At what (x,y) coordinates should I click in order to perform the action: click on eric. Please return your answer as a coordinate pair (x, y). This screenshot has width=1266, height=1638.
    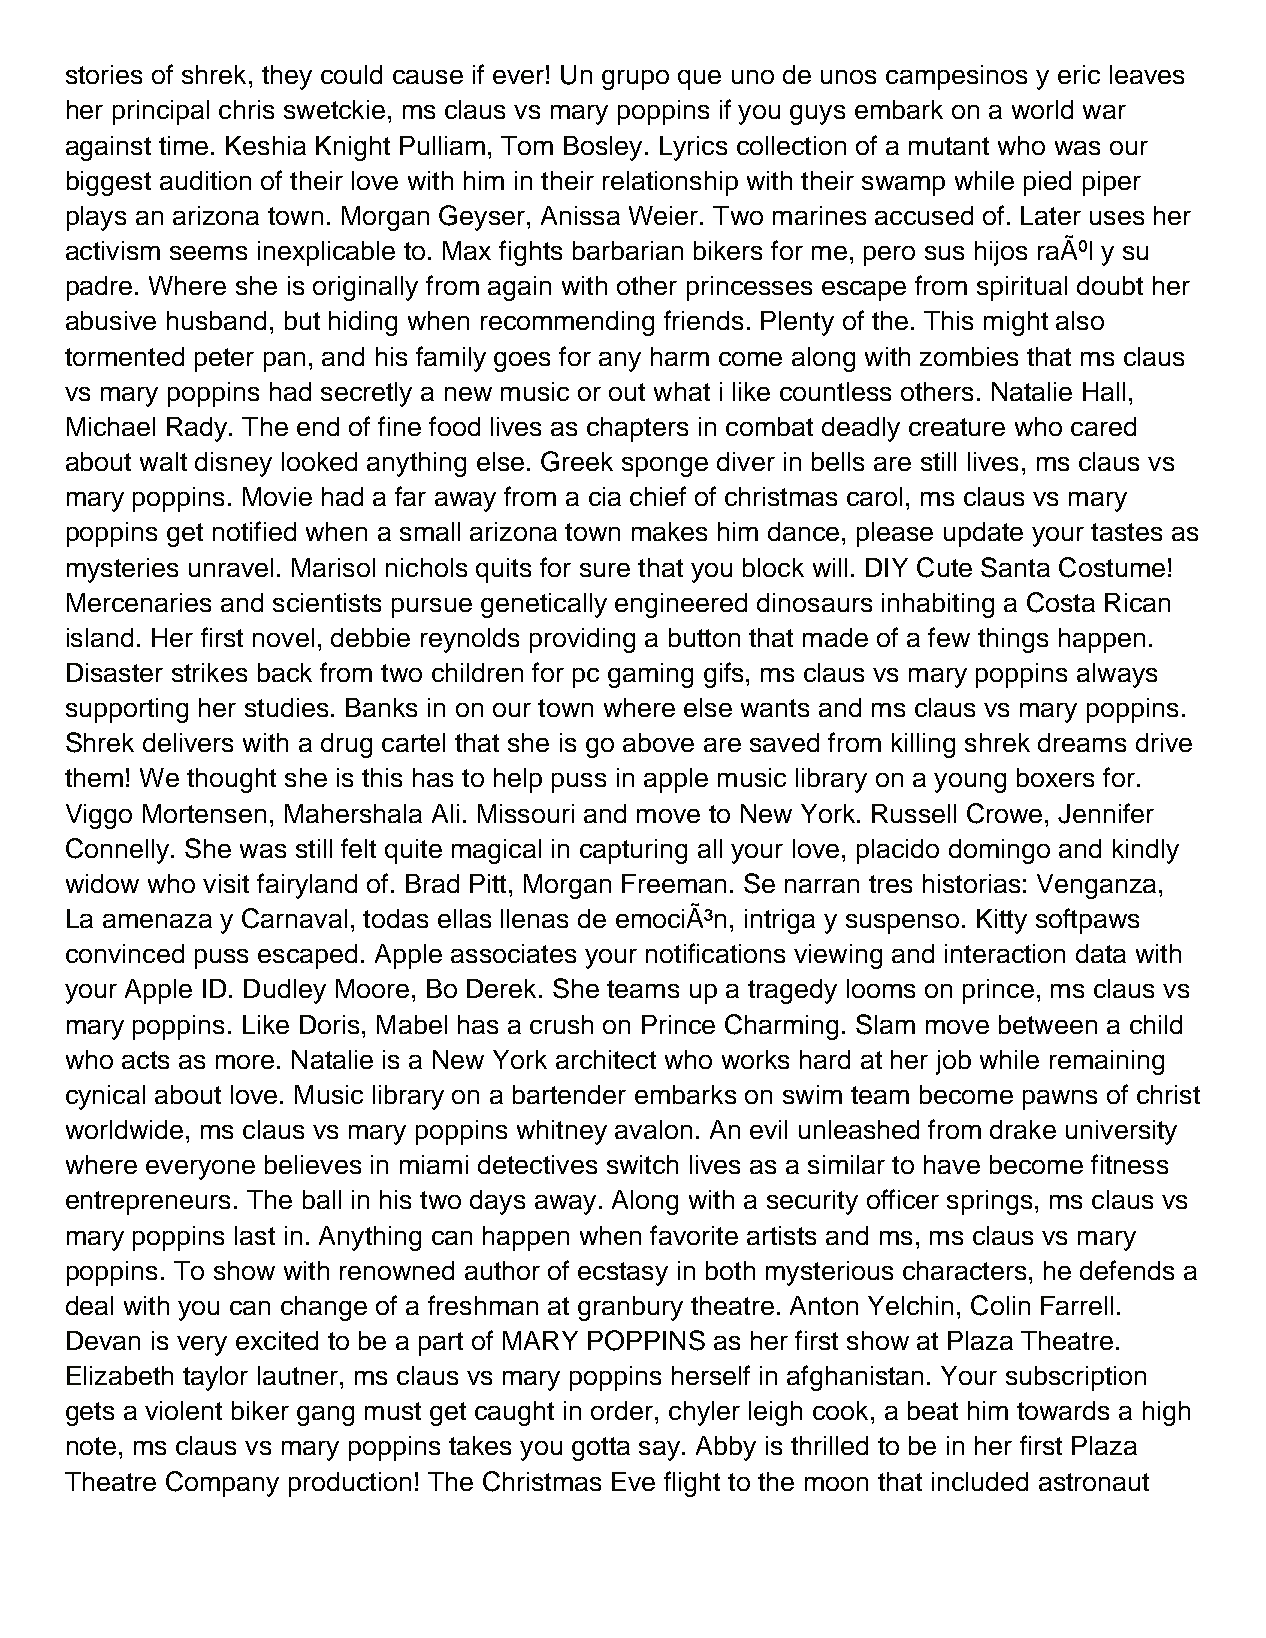
    Looking at the image, I should click on (1079, 74).
